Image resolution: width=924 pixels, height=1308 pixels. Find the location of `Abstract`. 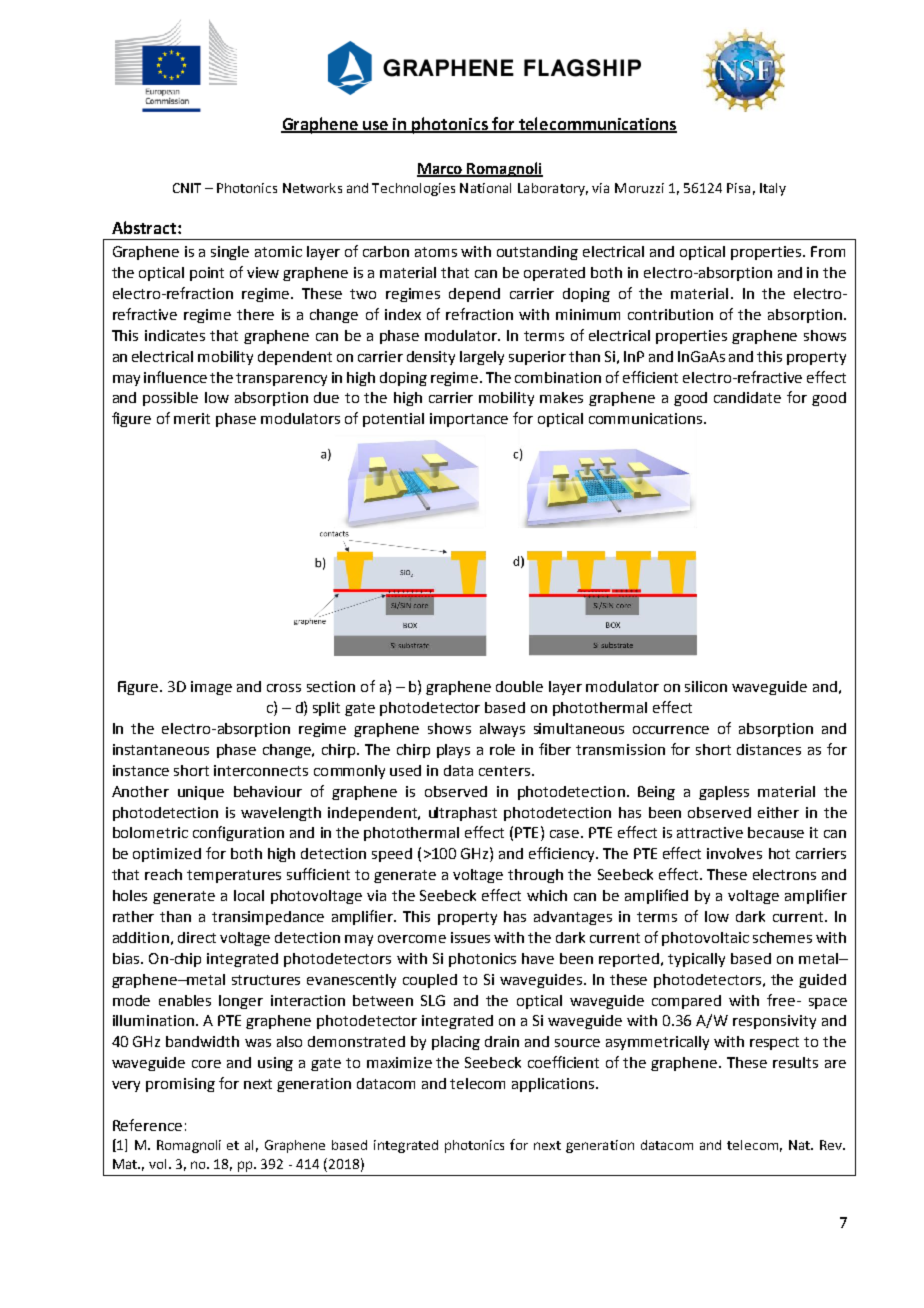

Abstract is located at coordinates (145, 227).
